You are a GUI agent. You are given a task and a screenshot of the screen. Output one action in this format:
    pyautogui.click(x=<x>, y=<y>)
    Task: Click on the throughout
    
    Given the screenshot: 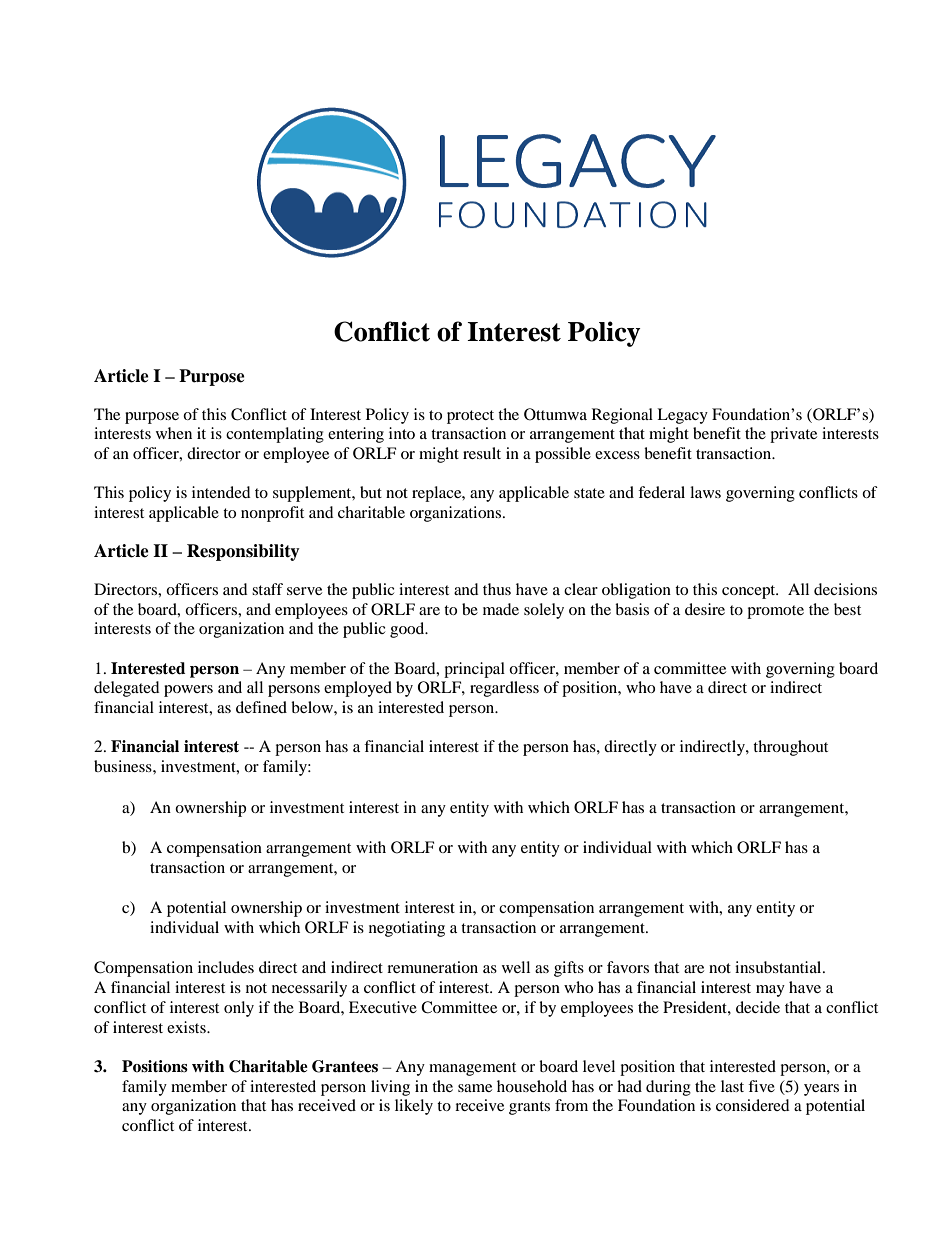 What is the action you would take?
    pyautogui.click(x=790, y=748)
